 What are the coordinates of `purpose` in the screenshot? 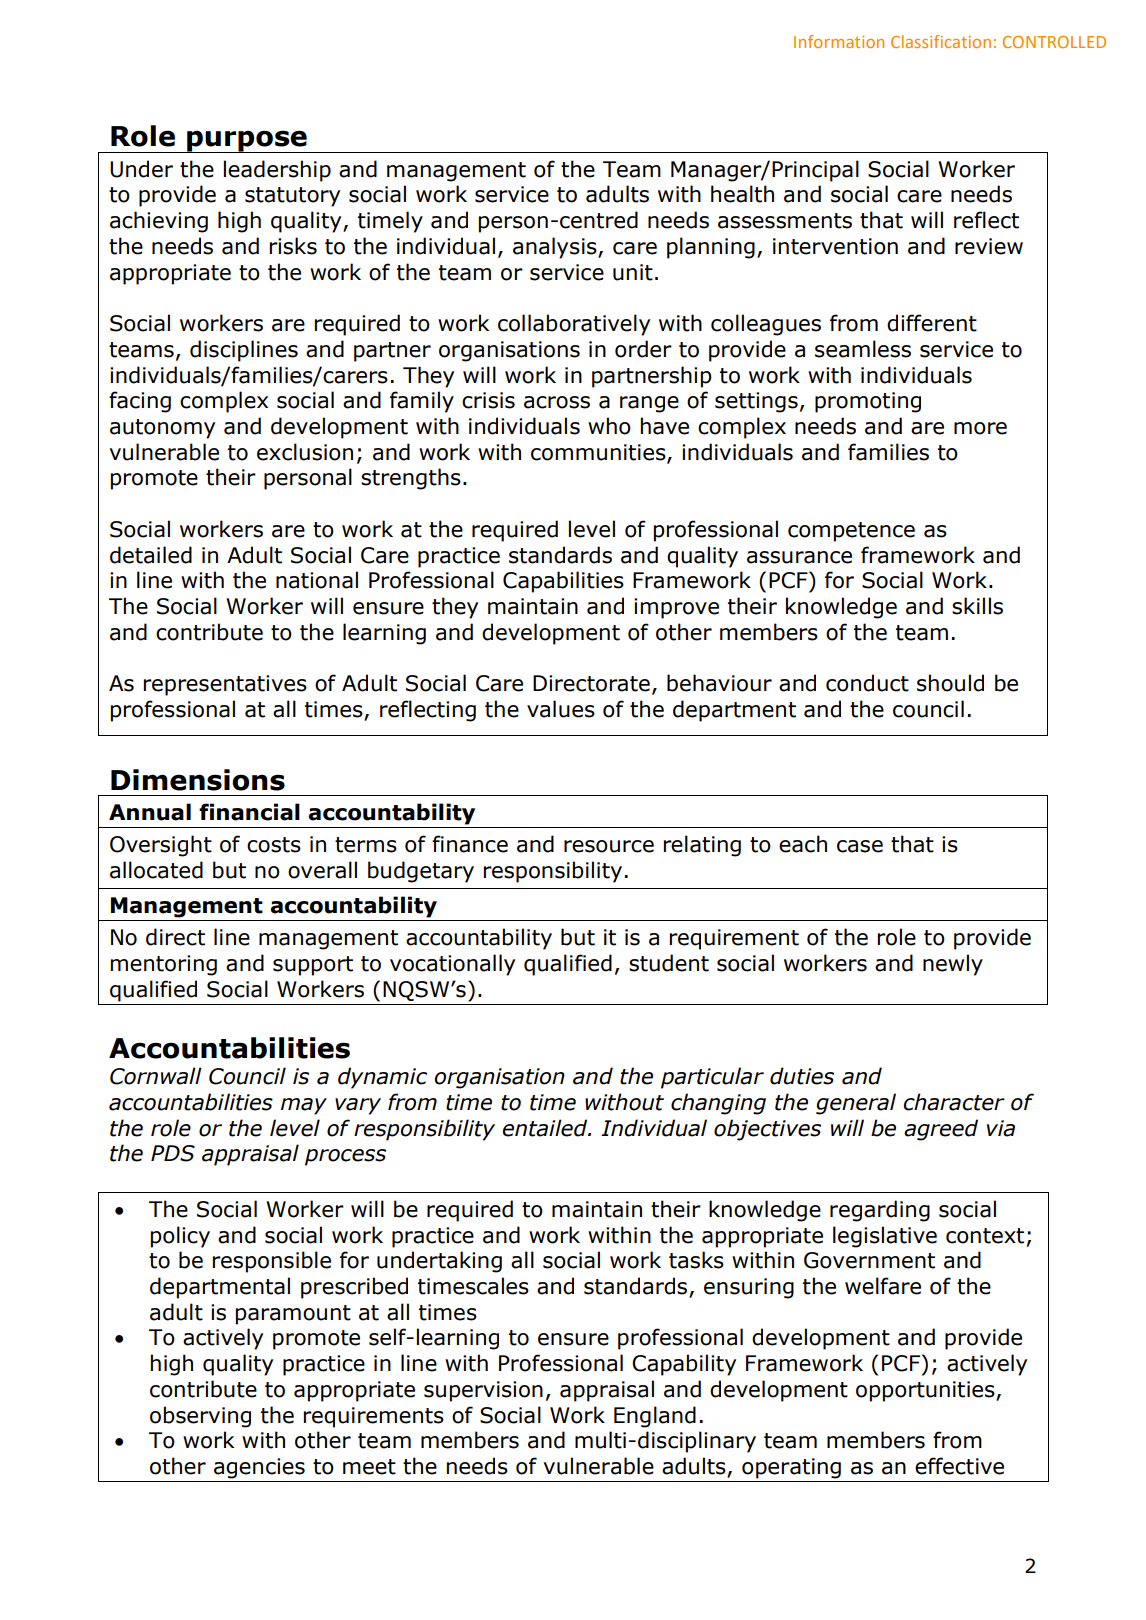 It's located at (247, 141).
